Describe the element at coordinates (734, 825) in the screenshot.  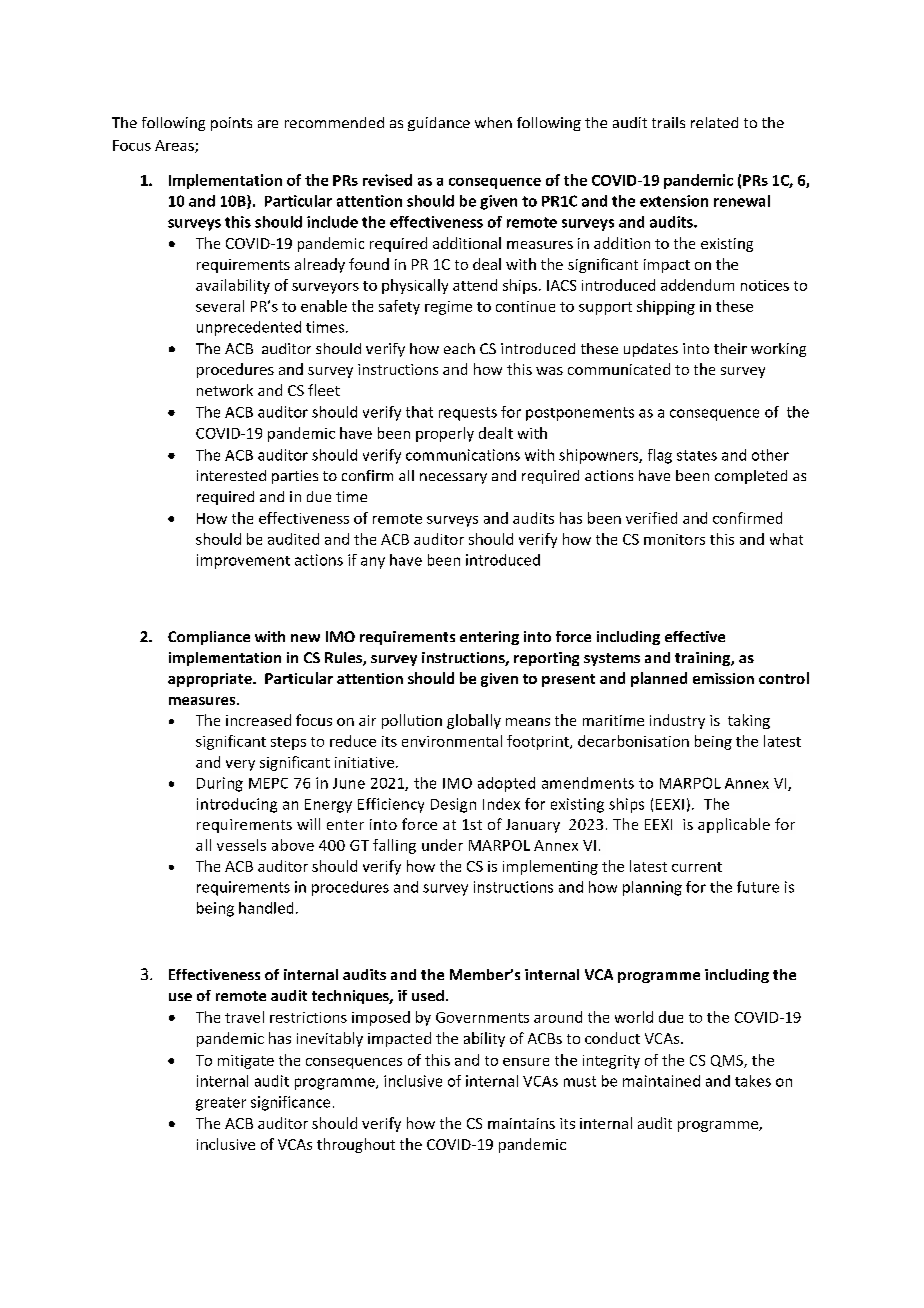
I see `applicable` at that location.
